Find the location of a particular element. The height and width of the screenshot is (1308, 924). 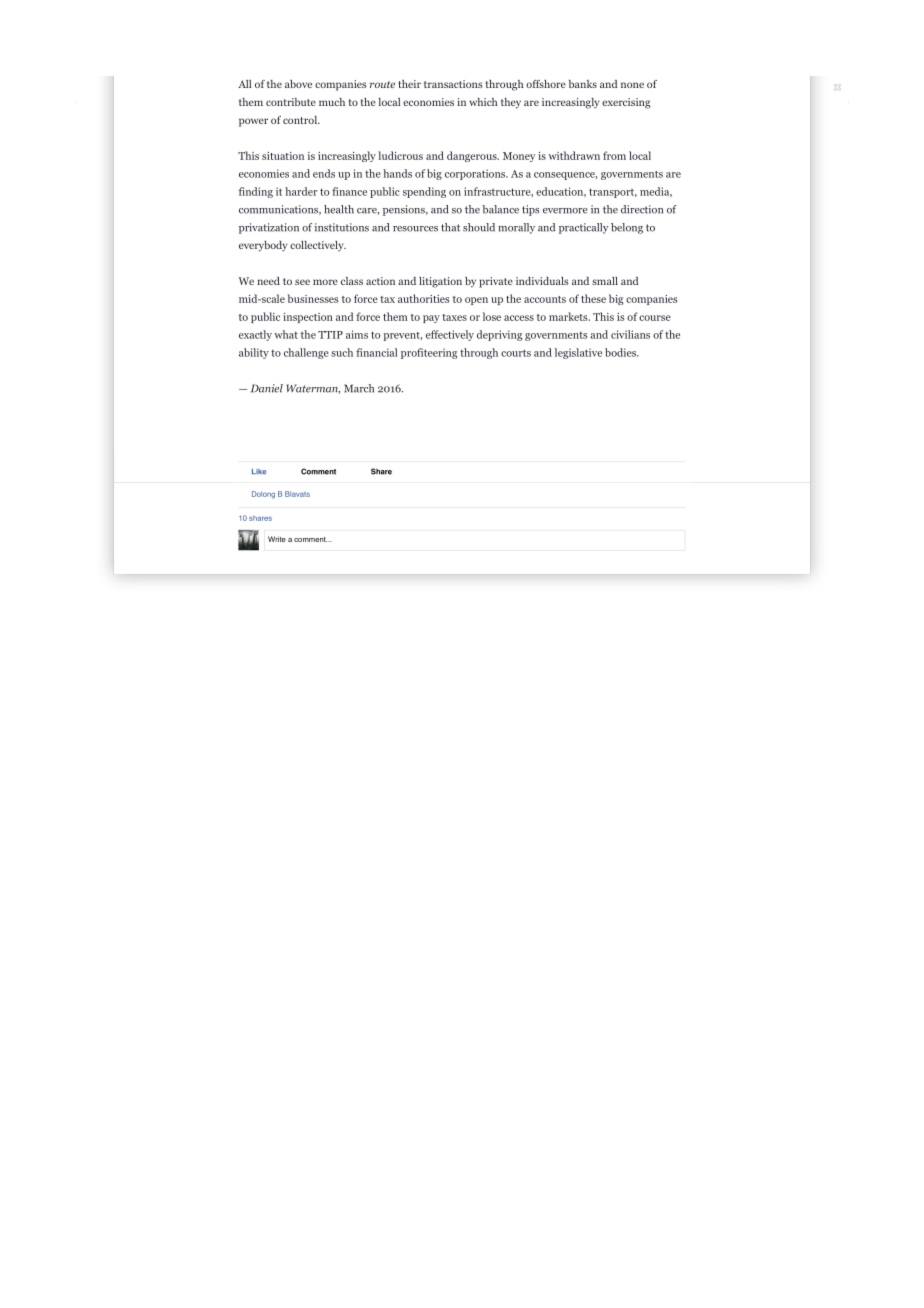

direction is located at coordinates (642, 209).
